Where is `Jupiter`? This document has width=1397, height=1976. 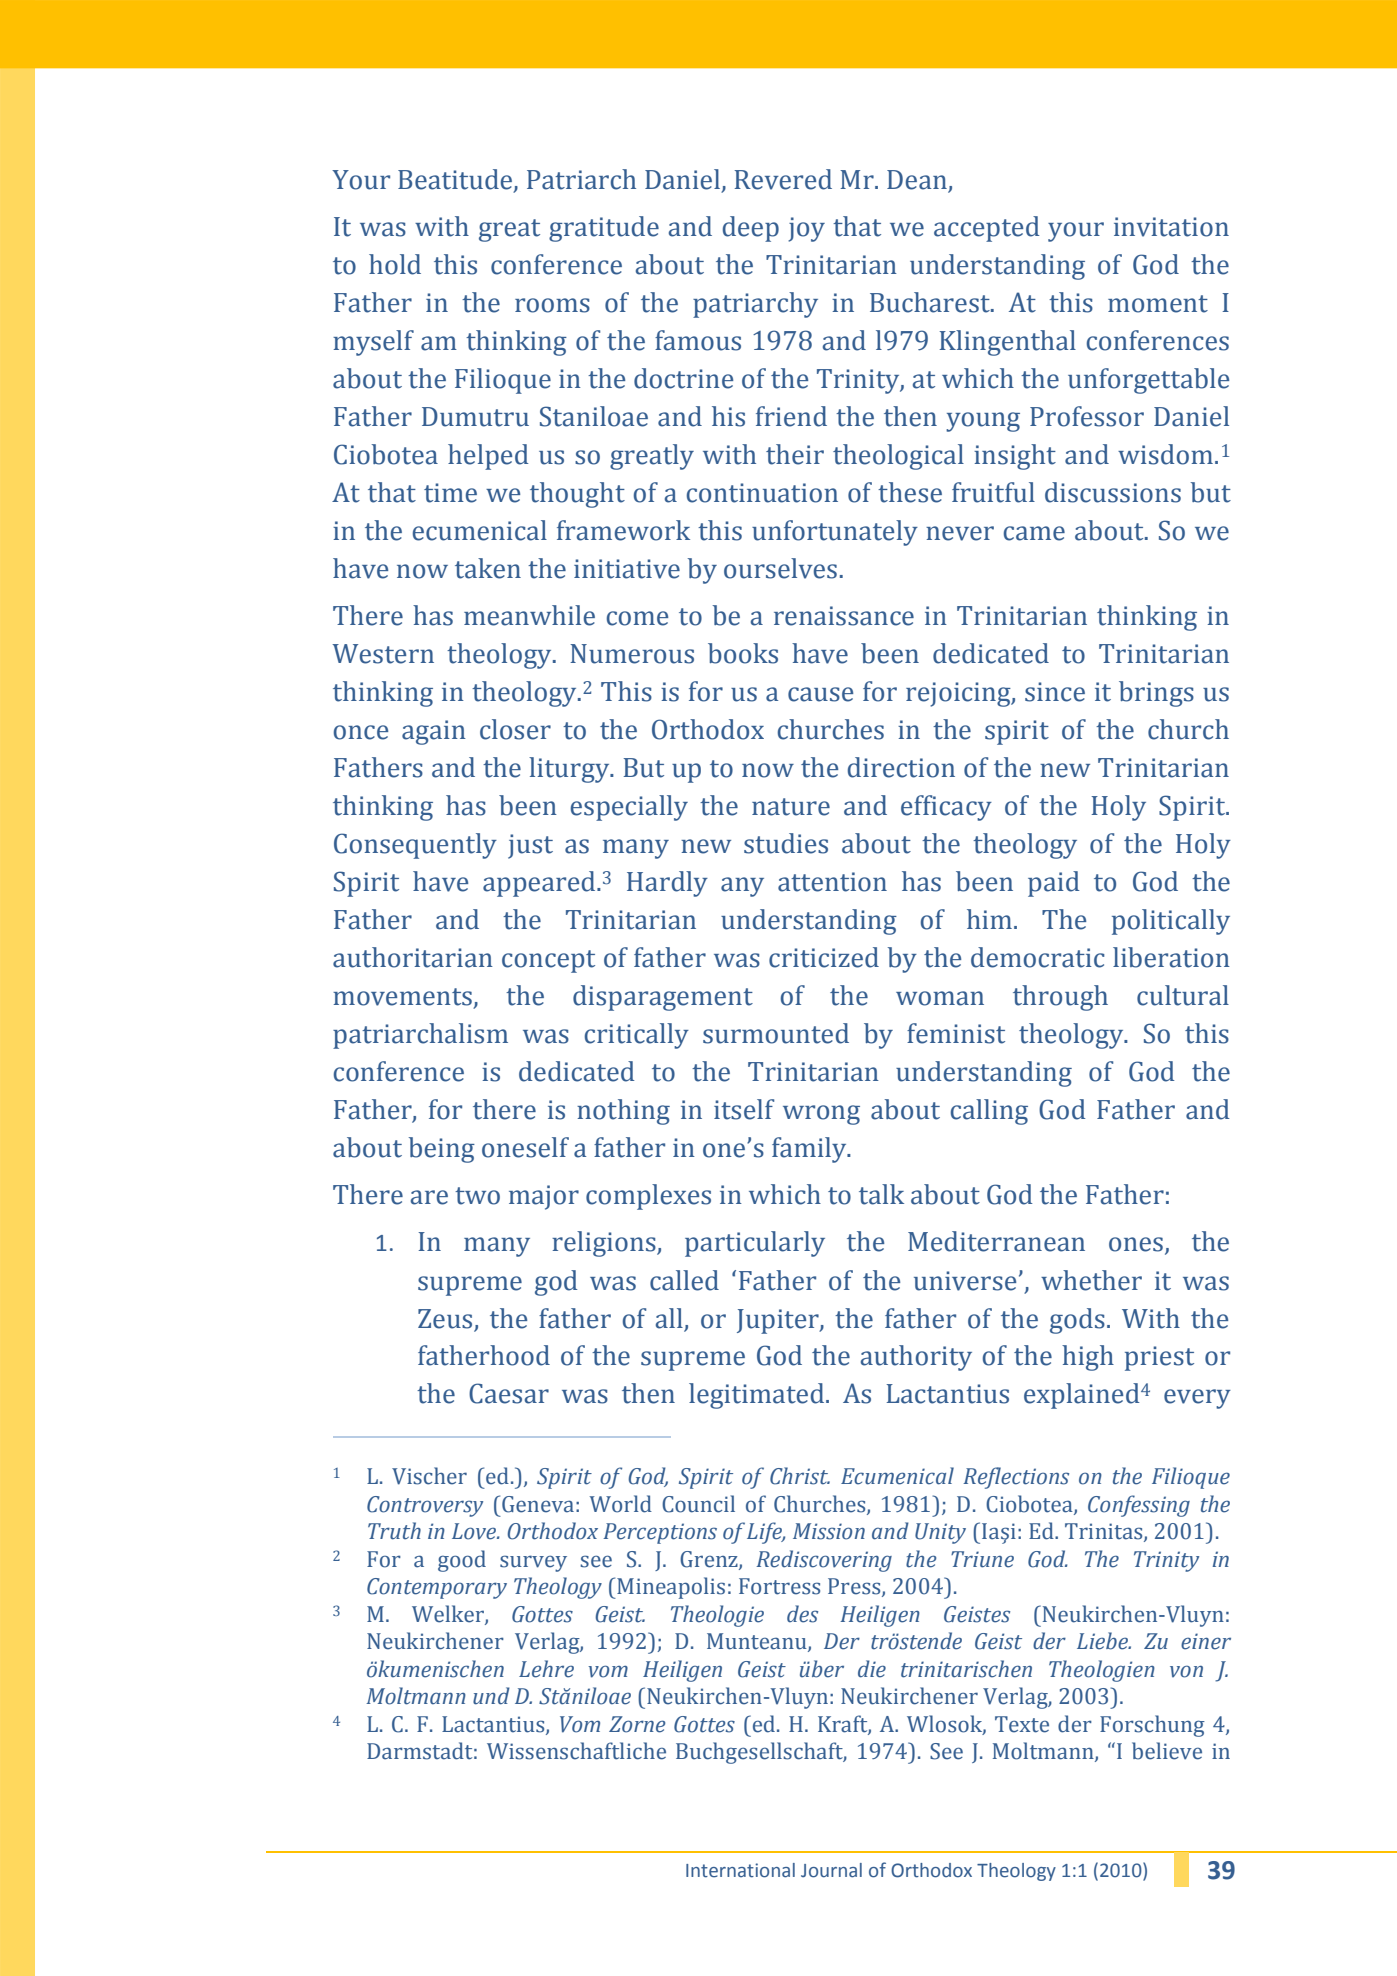
Jupiter is located at coordinates (779, 1321).
